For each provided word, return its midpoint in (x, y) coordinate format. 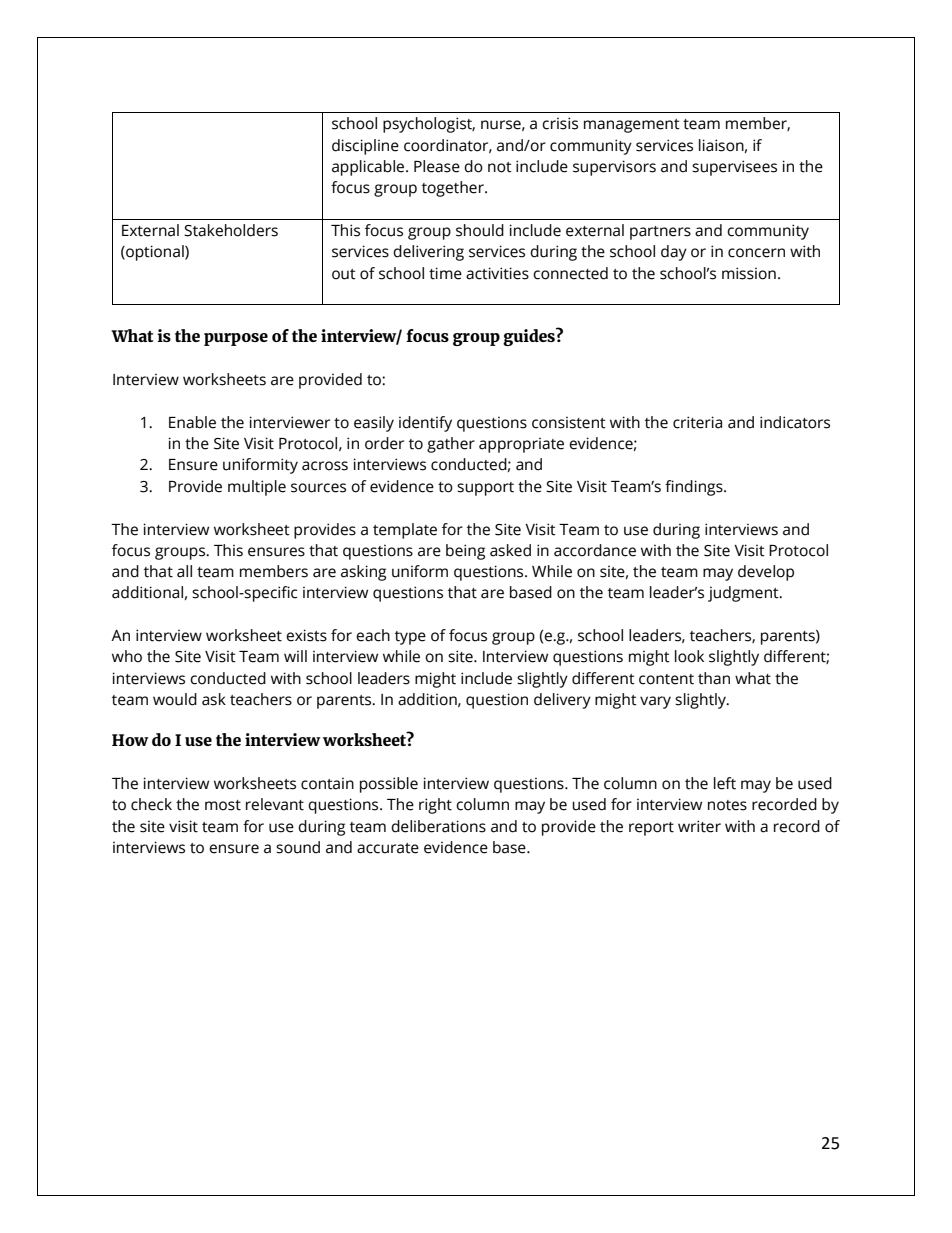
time (445, 273)
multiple (257, 488)
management (632, 126)
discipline (365, 147)
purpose (236, 339)
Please (437, 166)
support (485, 489)
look (689, 656)
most (223, 805)
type (410, 638)
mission (749, 273)
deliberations (438, 826)
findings (695, 488)
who (127, 656)
